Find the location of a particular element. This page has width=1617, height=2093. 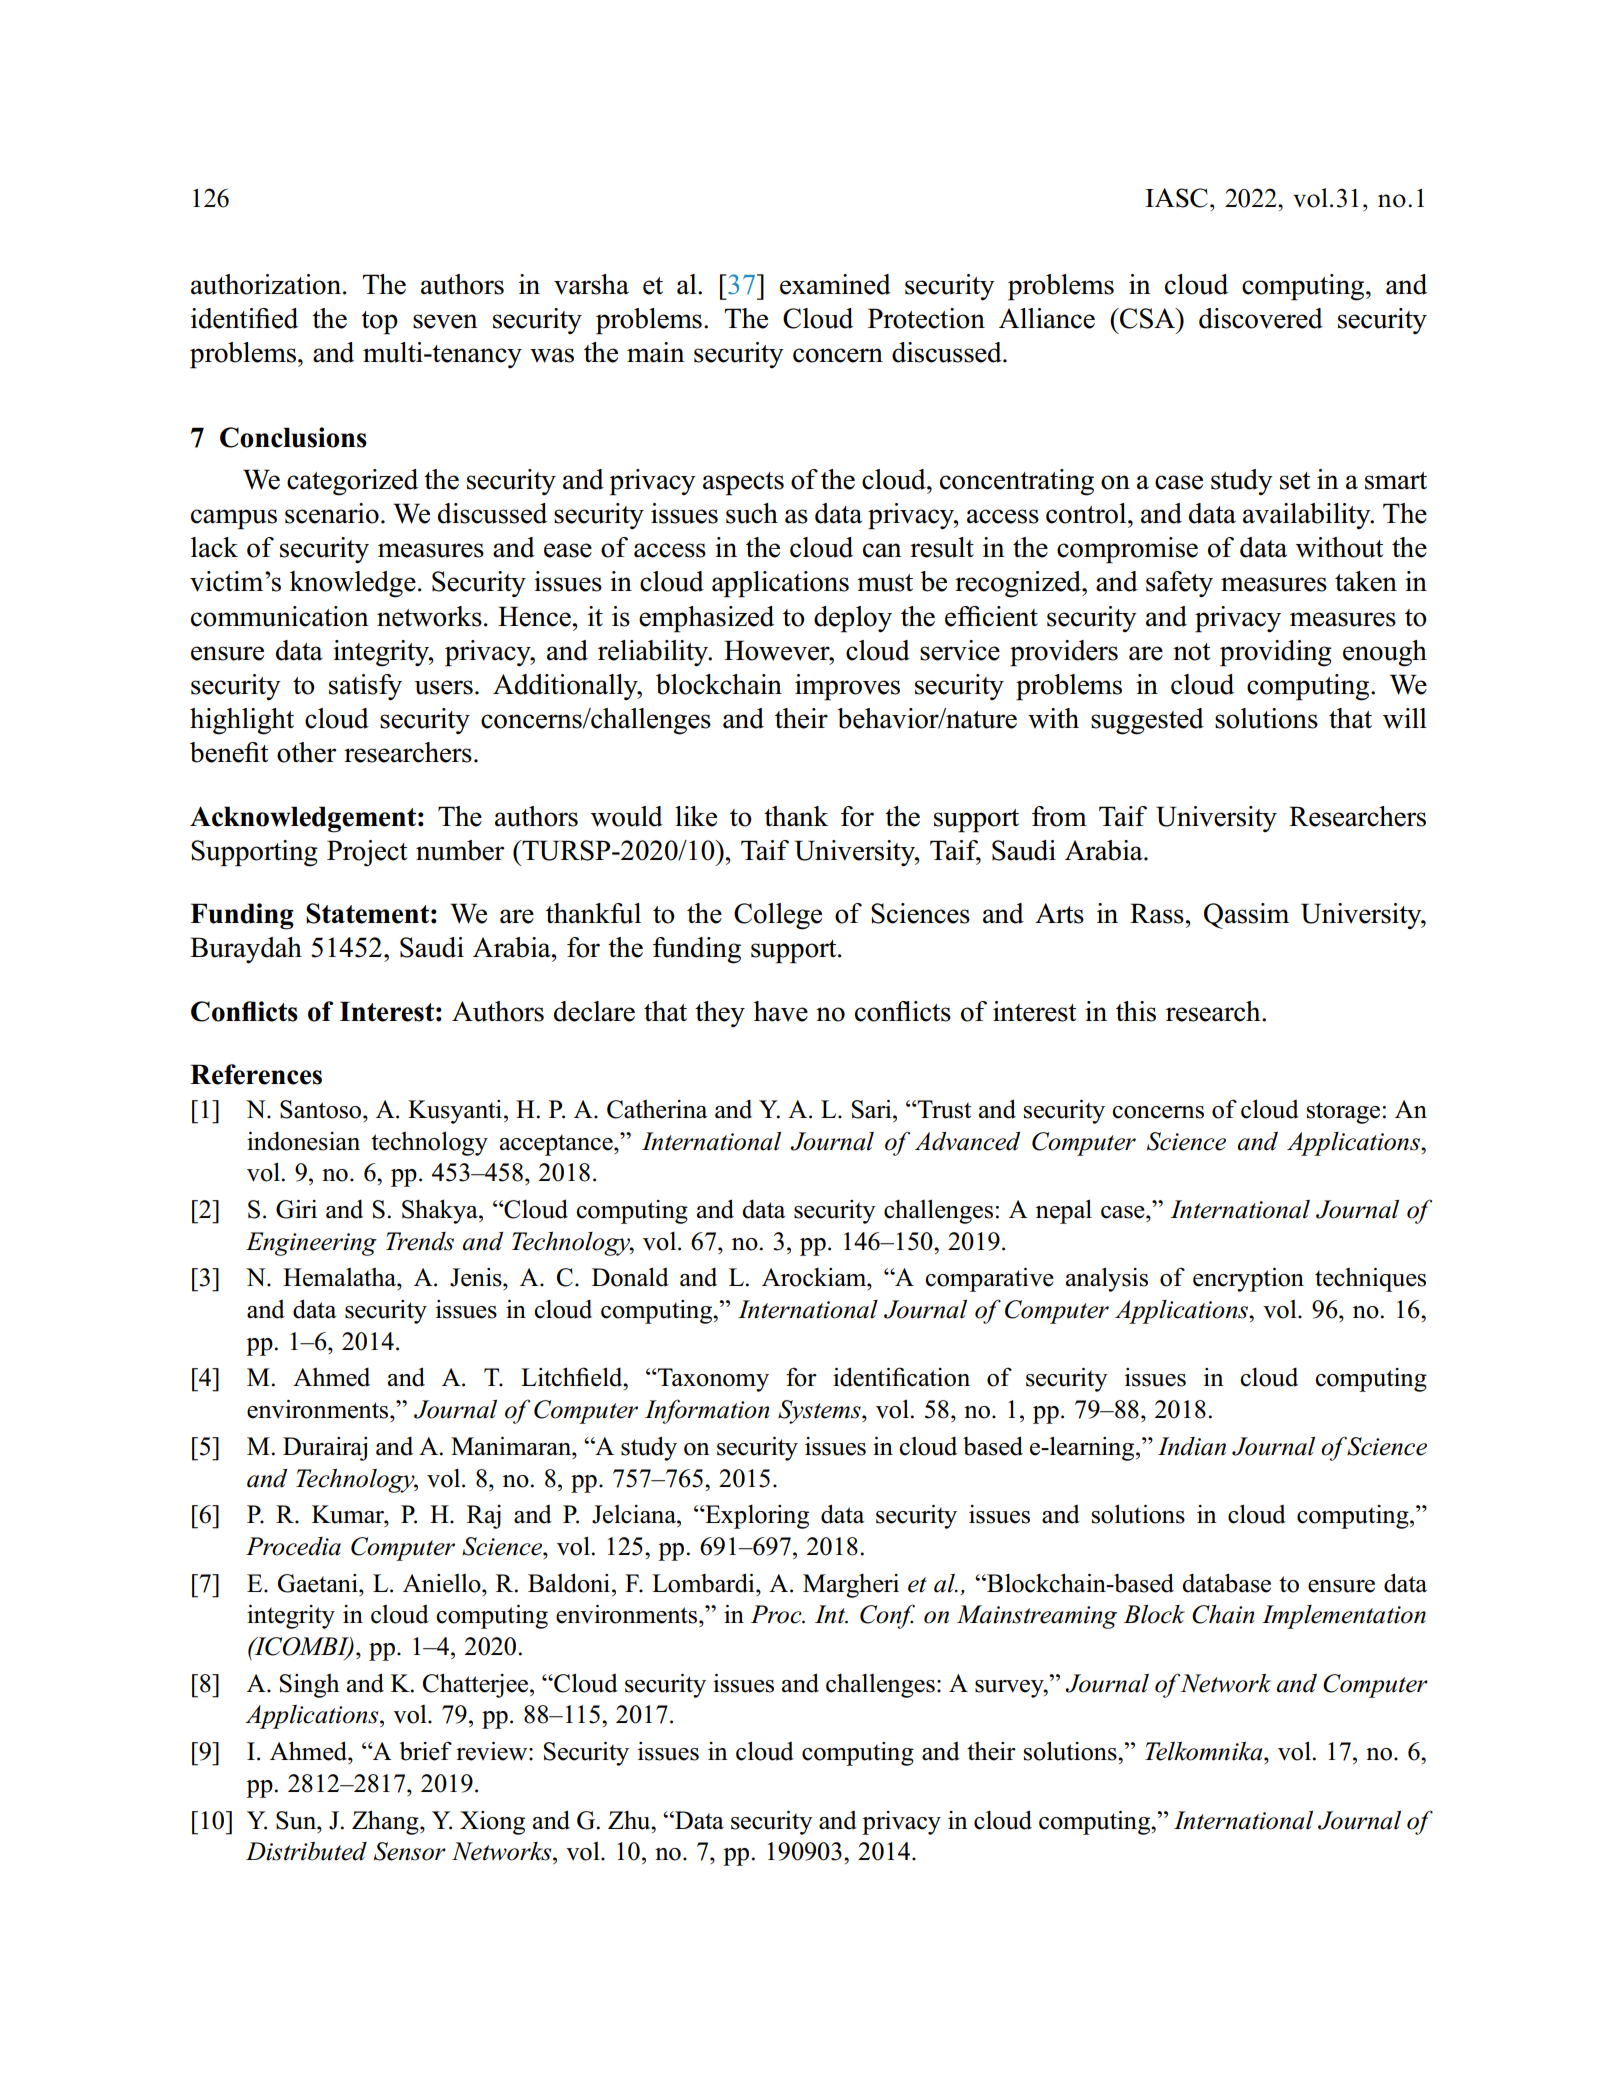

satisfy is located at coordinates (365, 687).
